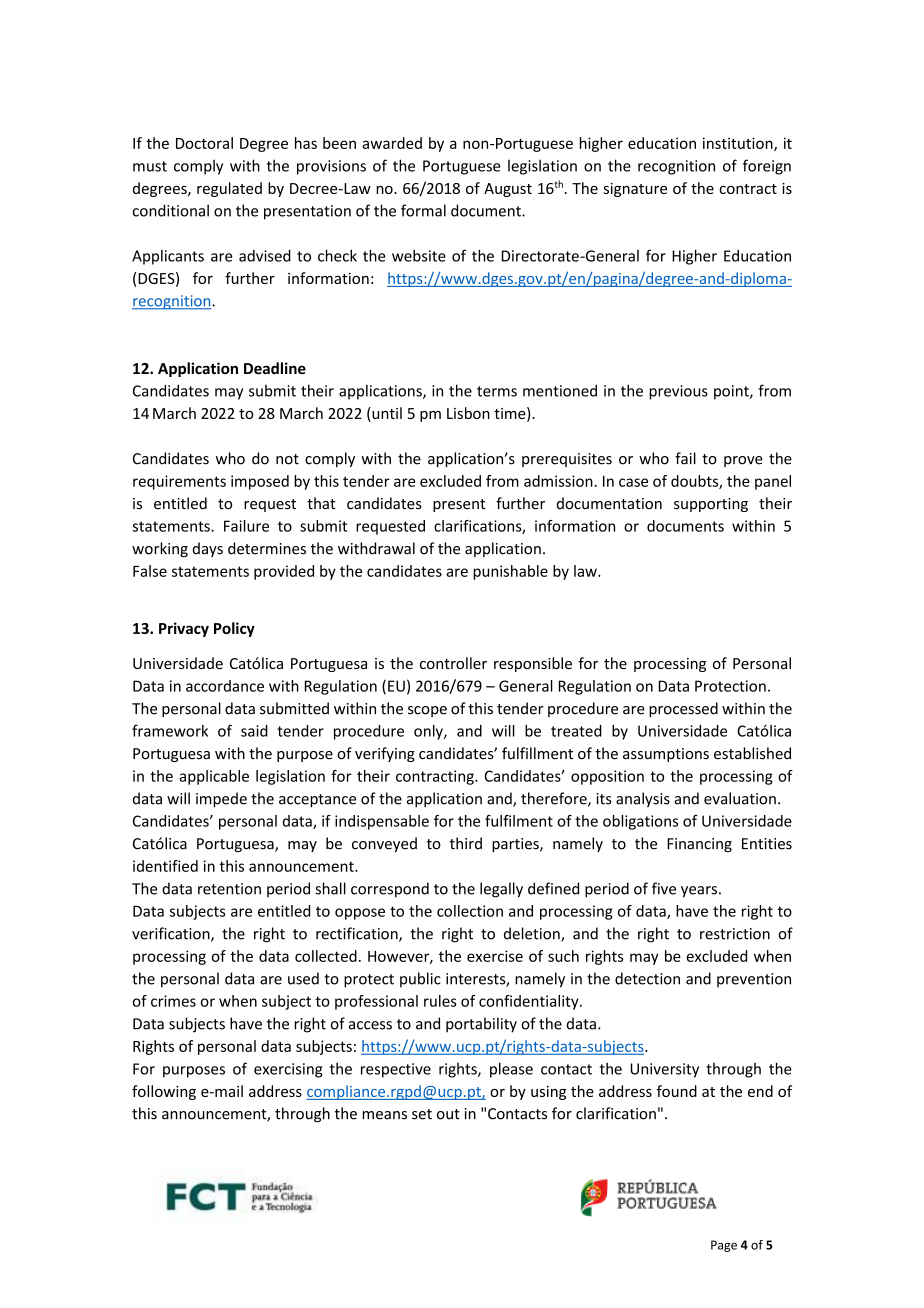 This page has height=1308, width=924. I want to click on following, so click(164, 1092).
